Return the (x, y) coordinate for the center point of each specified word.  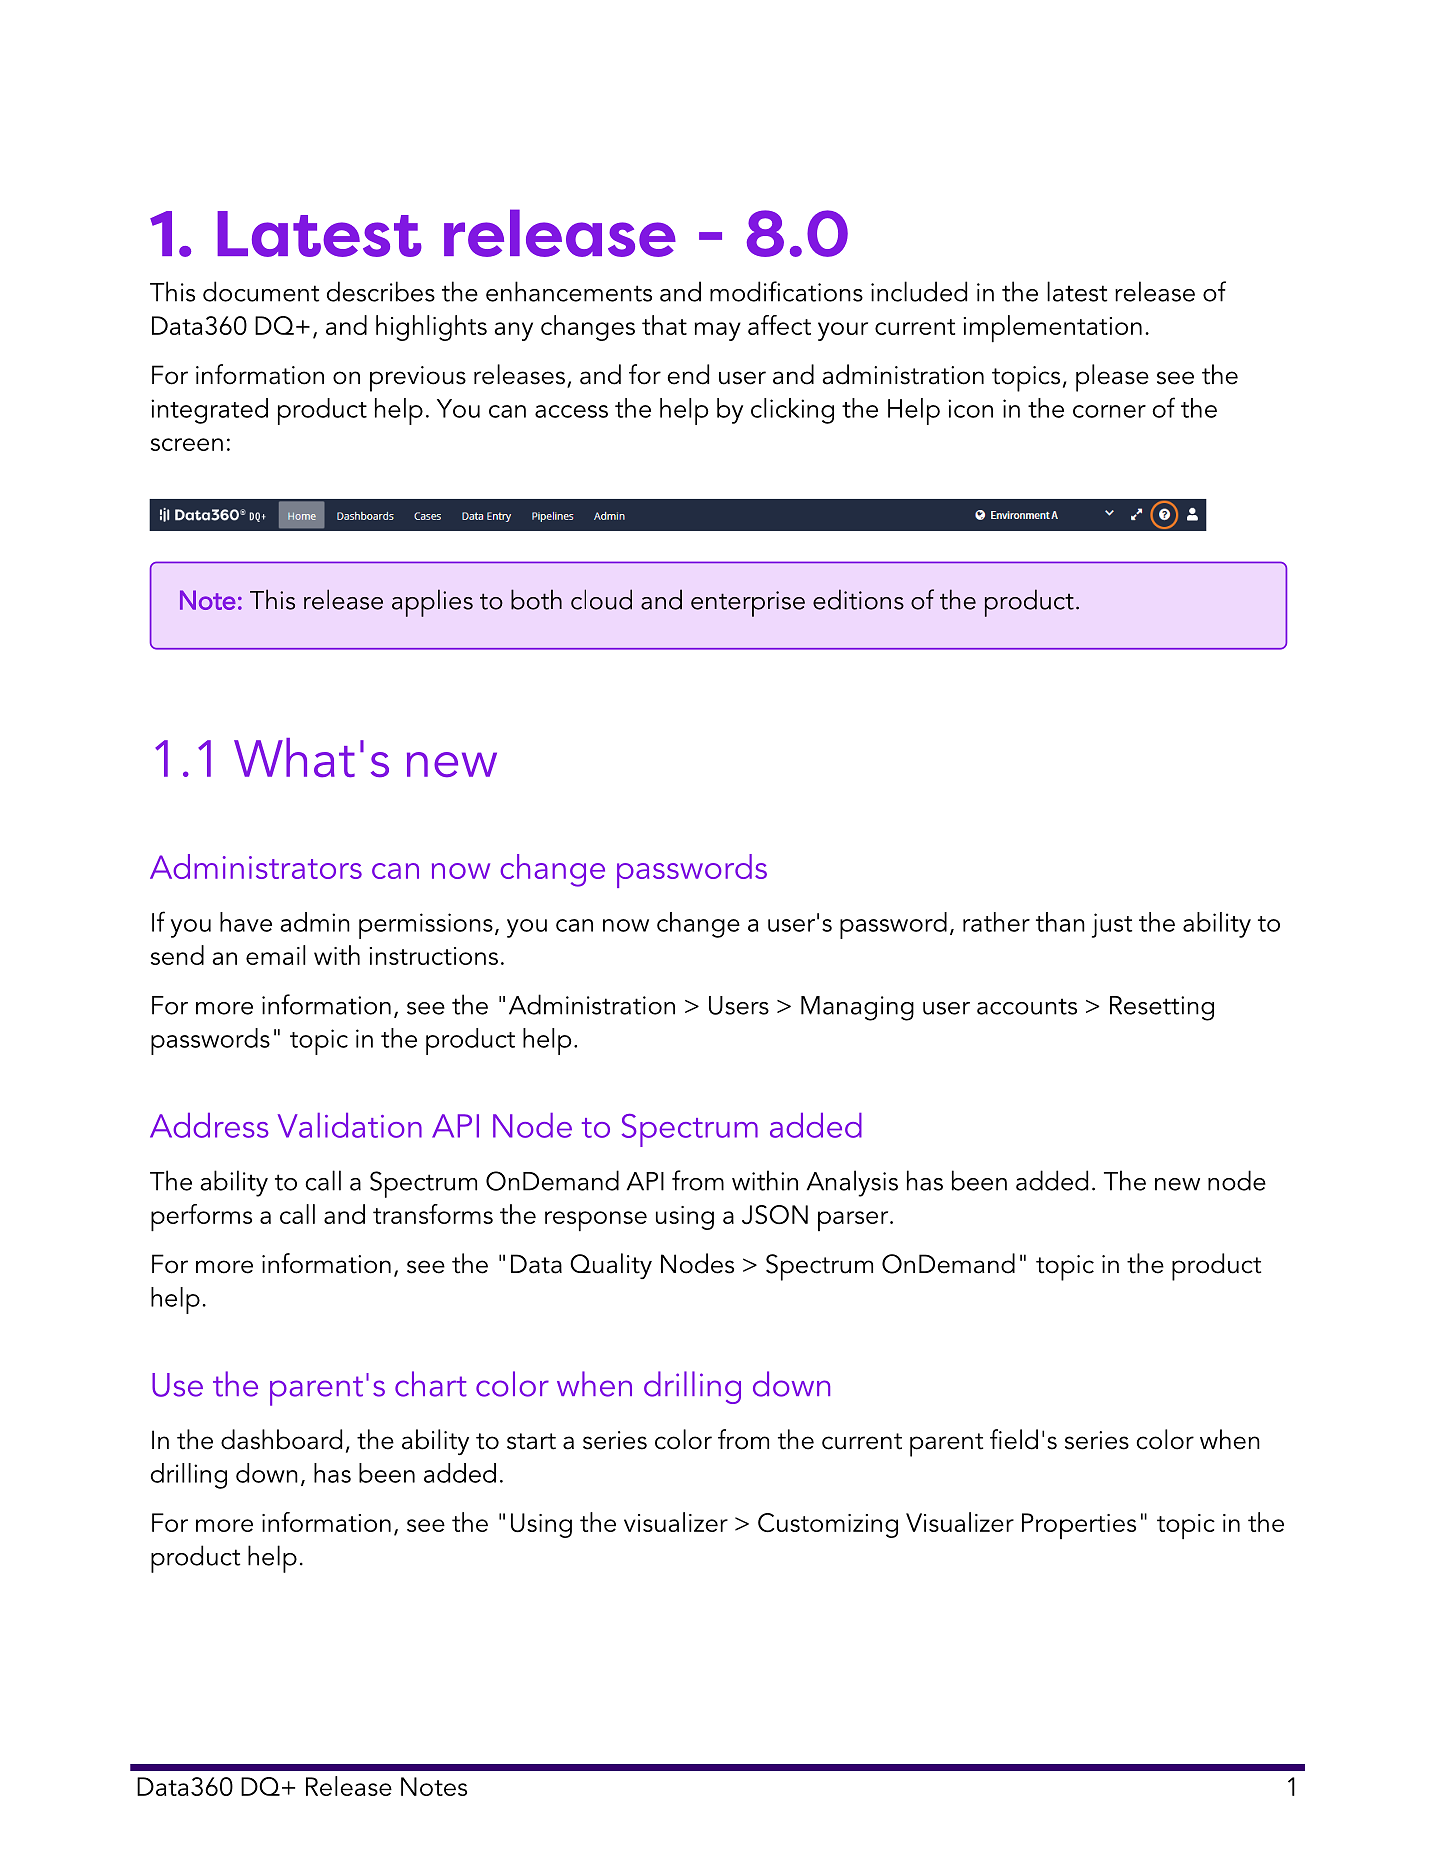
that (664, 325)
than (1060, 922)
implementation (1053, 328)
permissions (426, 926)
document (261, 291)
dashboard (281, 1439)
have (246, 922)
